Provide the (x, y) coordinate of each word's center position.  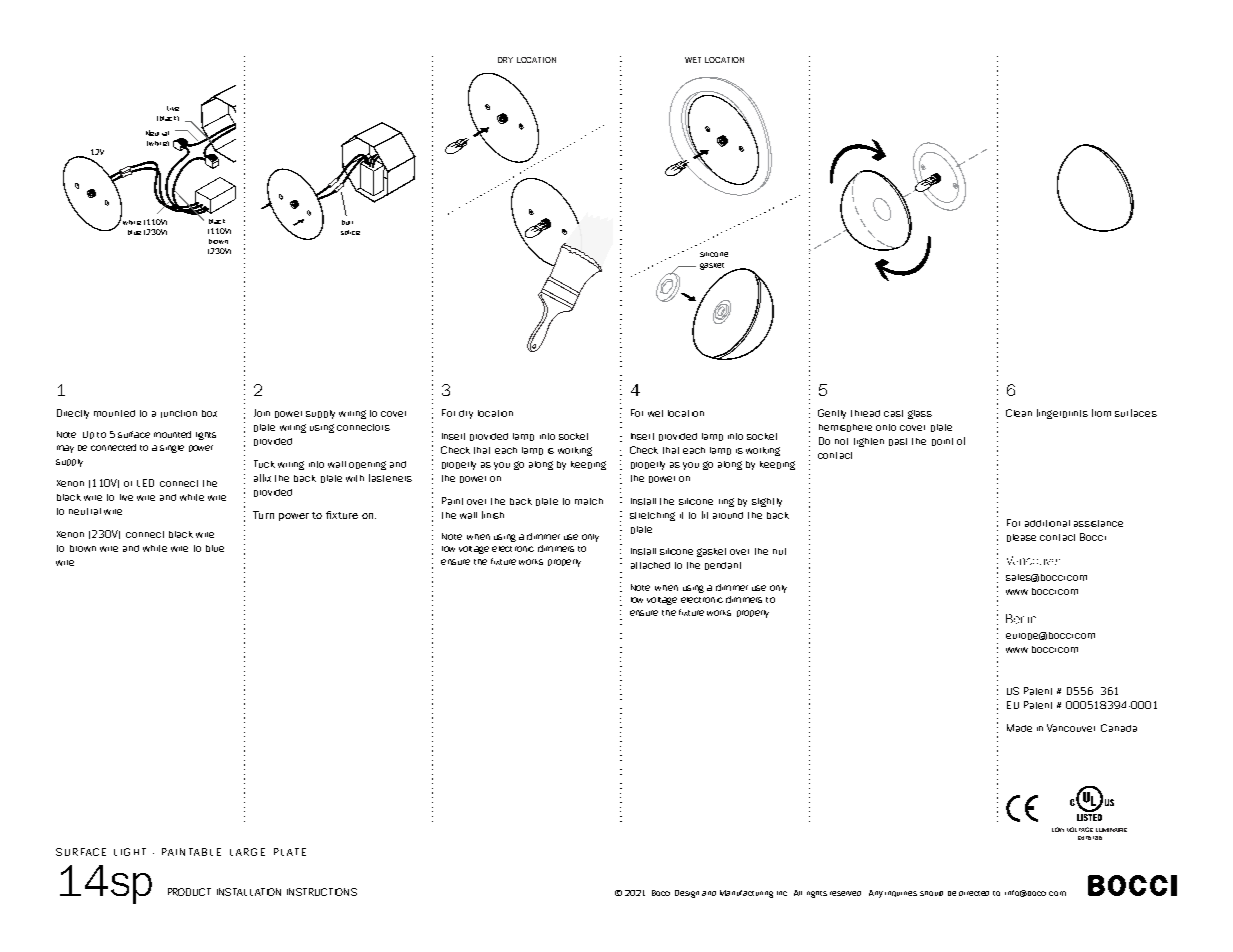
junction (179, 414)
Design (687, 894)
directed (974, 893)
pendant (723, 566)
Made (1019, 728)
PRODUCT (189, 892)
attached (650, 565)
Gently (832, 414)
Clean (1019, 413)
